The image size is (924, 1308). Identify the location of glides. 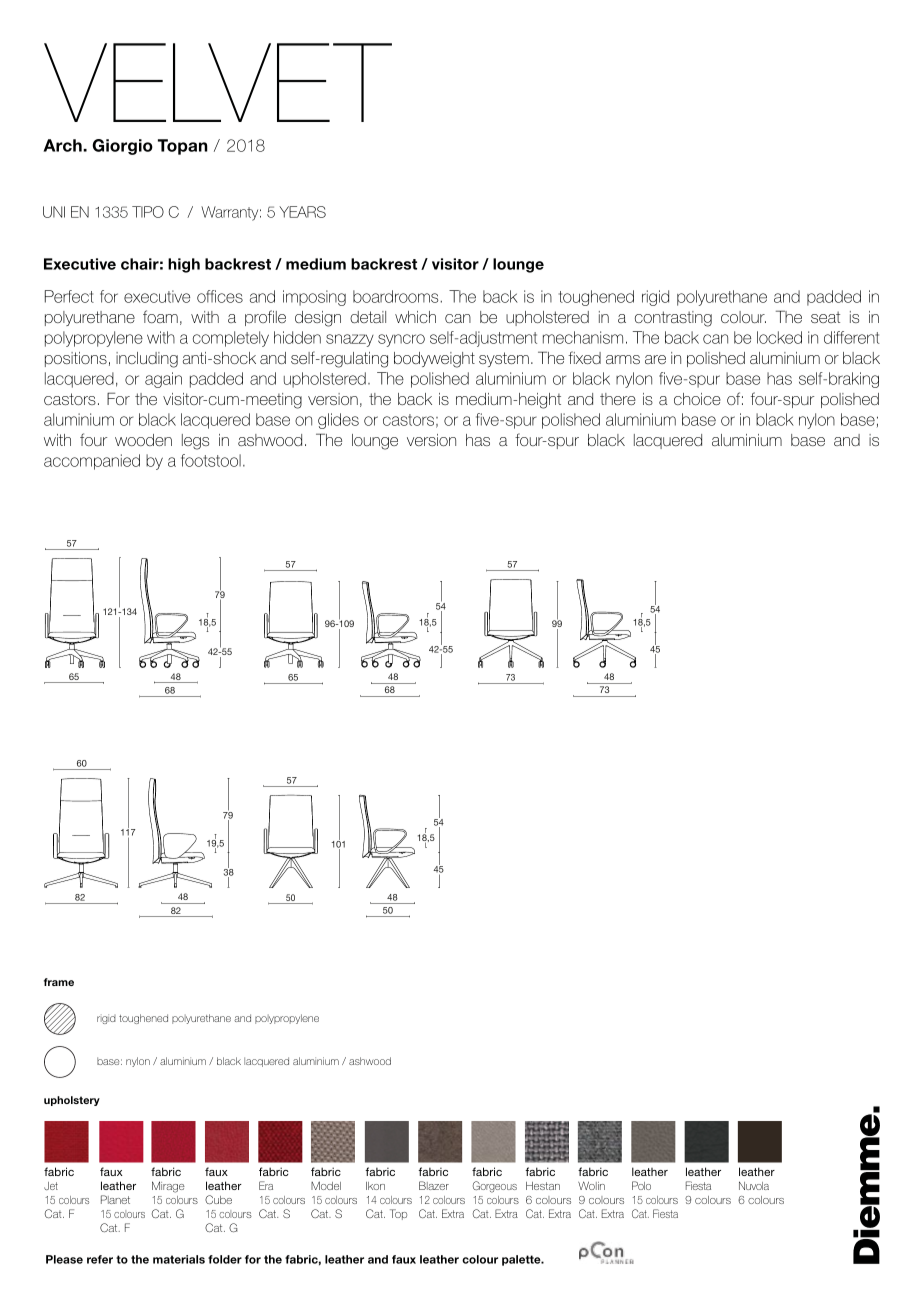
(338, 421).
